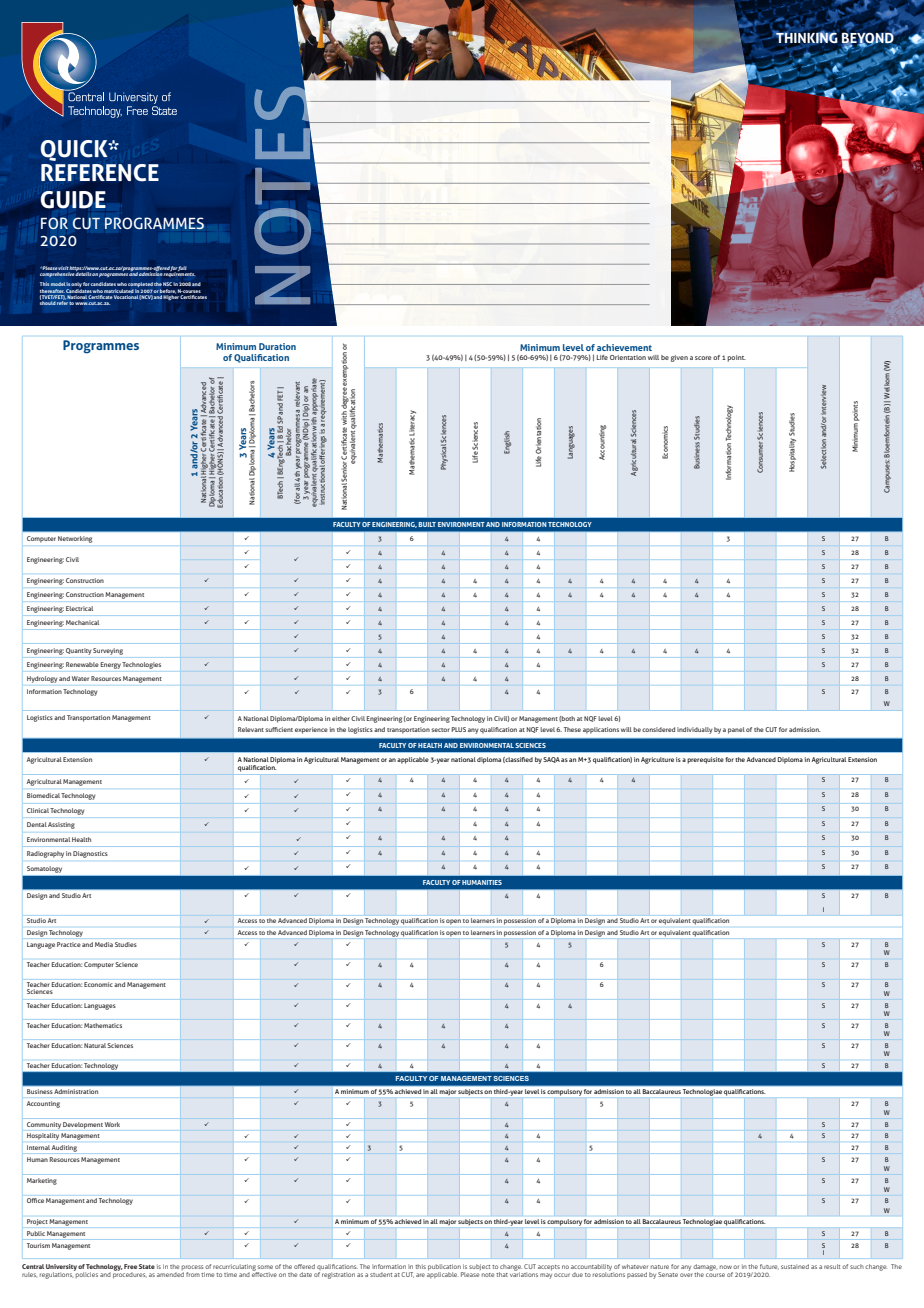  Describe the element at coordinates (420, 1275) in the screenshot. I see `are` at that location.
